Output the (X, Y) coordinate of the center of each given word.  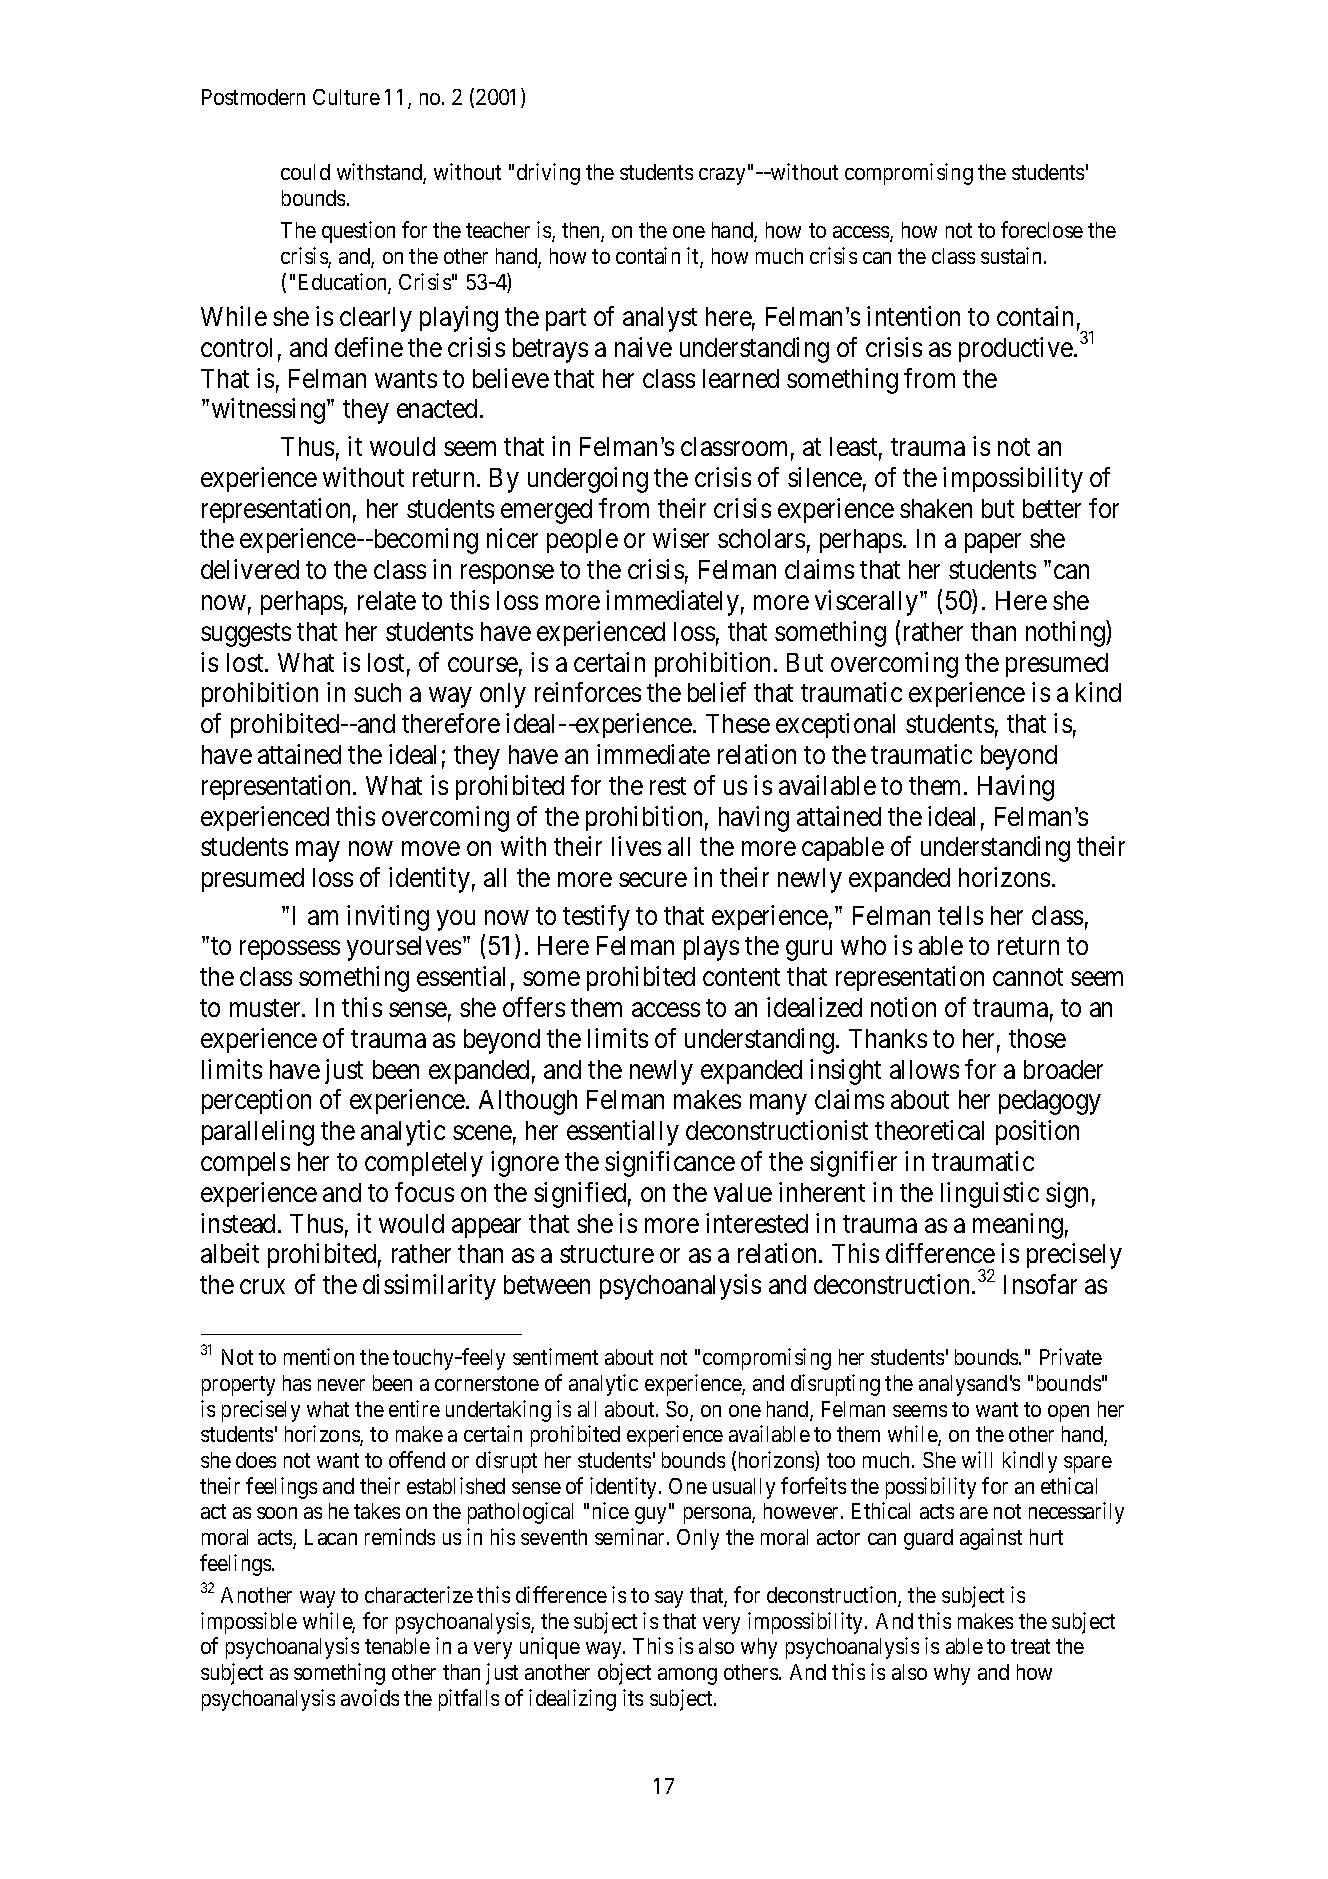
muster (267, 1008)
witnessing (270, 411)
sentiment (555, 1356)
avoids (370, 1697)
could (305, 172)
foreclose (1042, 229)
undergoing (588, 480)
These (738, 723)
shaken (936, 508)
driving (548, 174)
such (377, 692)
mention (319, 1356)
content (741, 977)
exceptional (835, 725)
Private (1071, 1356)
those (1037, 1038)
